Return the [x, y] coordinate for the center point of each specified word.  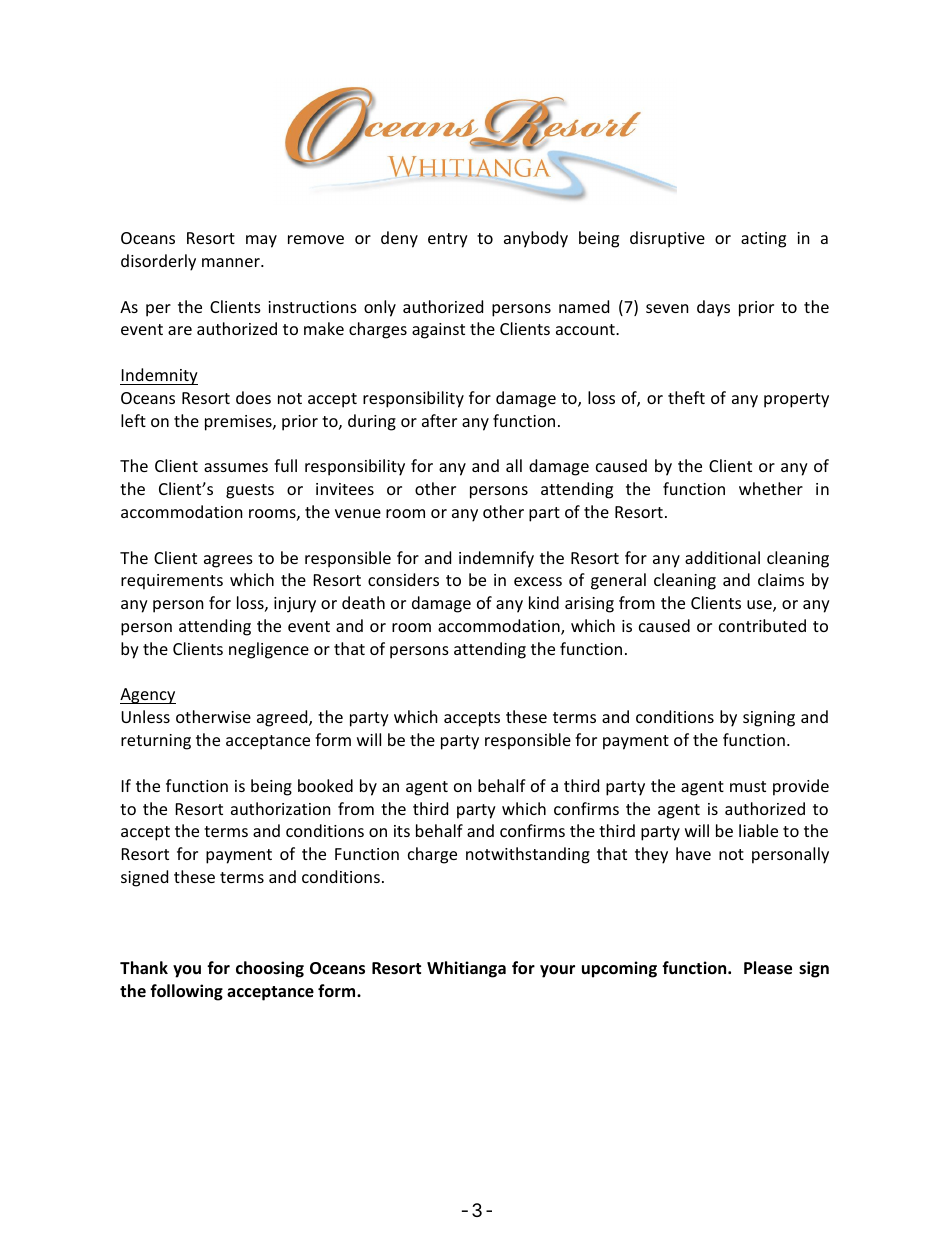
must [748, 786]
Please [768, 968]
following [186, 992]
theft [686, 397]
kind [544, 602]
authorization [281, 808]
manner [232, 262]
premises [239, 423]
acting [763, 240]
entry [448, 240]
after [439, 420]
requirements [172, 582]
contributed [762, 625]
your [557, 971]
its [402, 831]
